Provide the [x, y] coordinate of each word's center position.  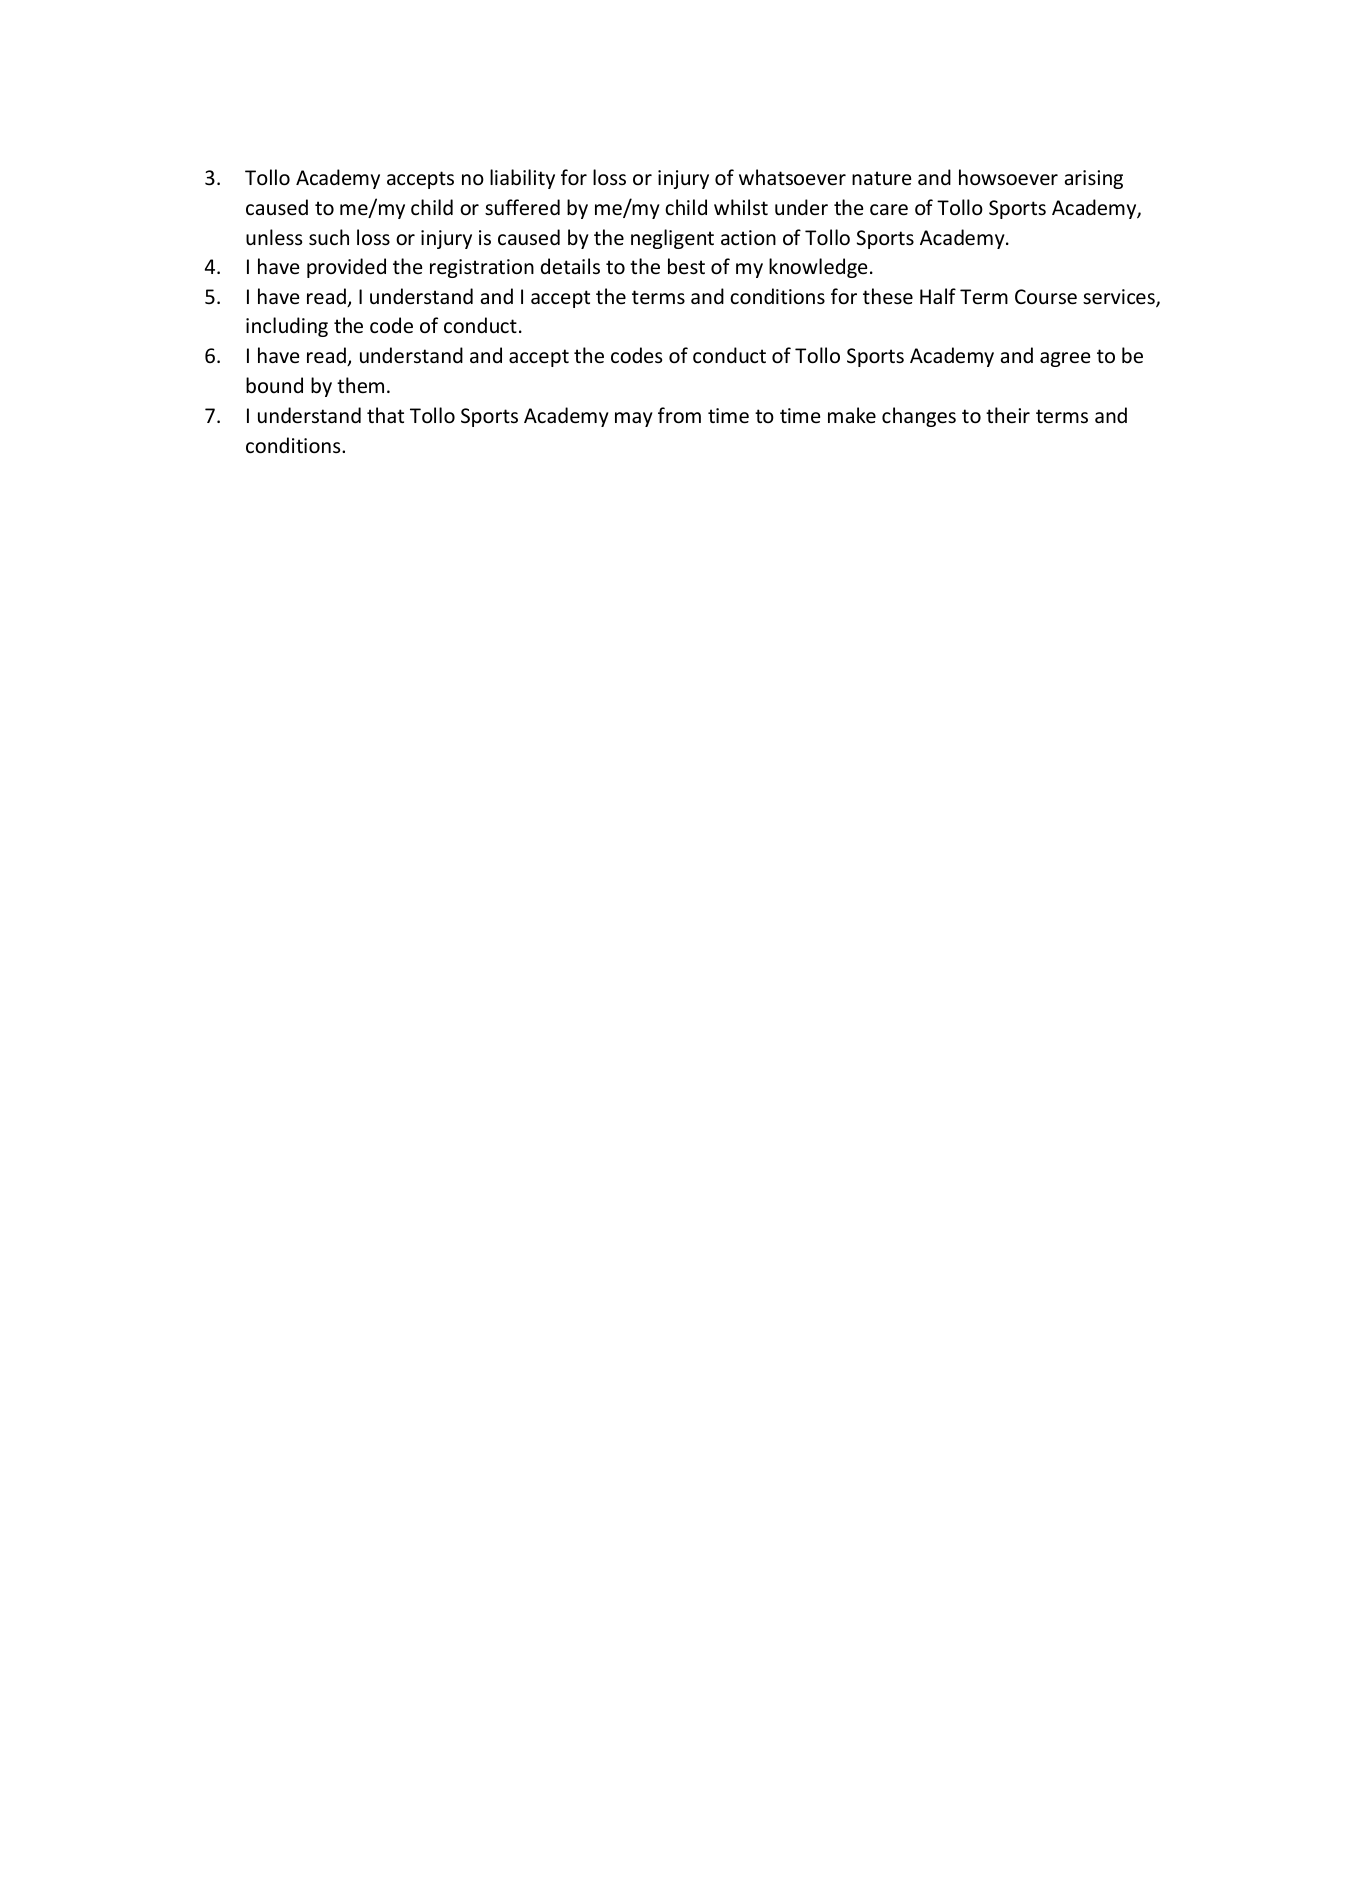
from [679, 415]
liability [522, 179]
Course [1046, 297]
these [888, 296]
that [385, 415]
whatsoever [792, 177]
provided [346, 268]
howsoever [1008, 177]
